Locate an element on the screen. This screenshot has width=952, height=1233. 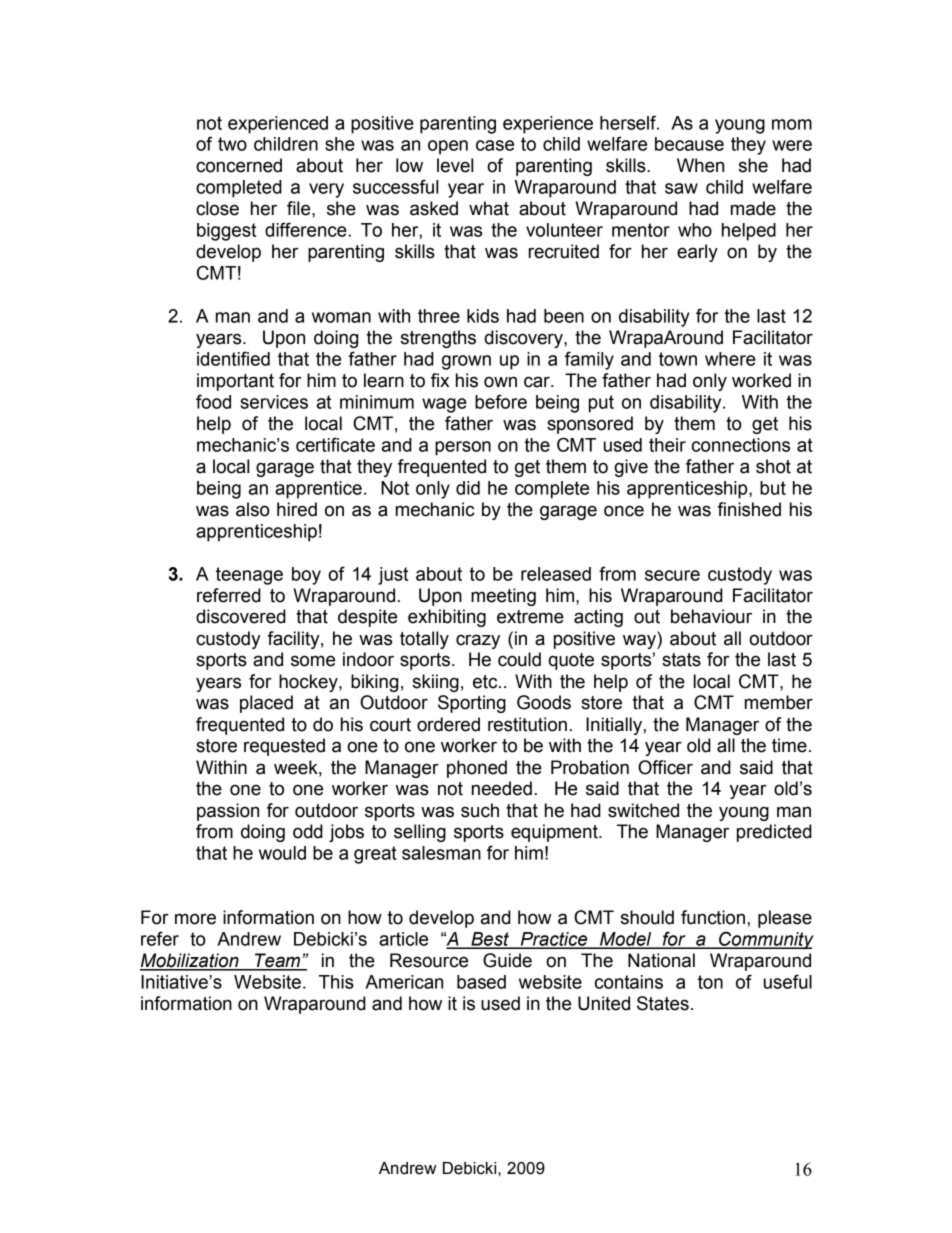
based is located at coordinates (481, 982).
